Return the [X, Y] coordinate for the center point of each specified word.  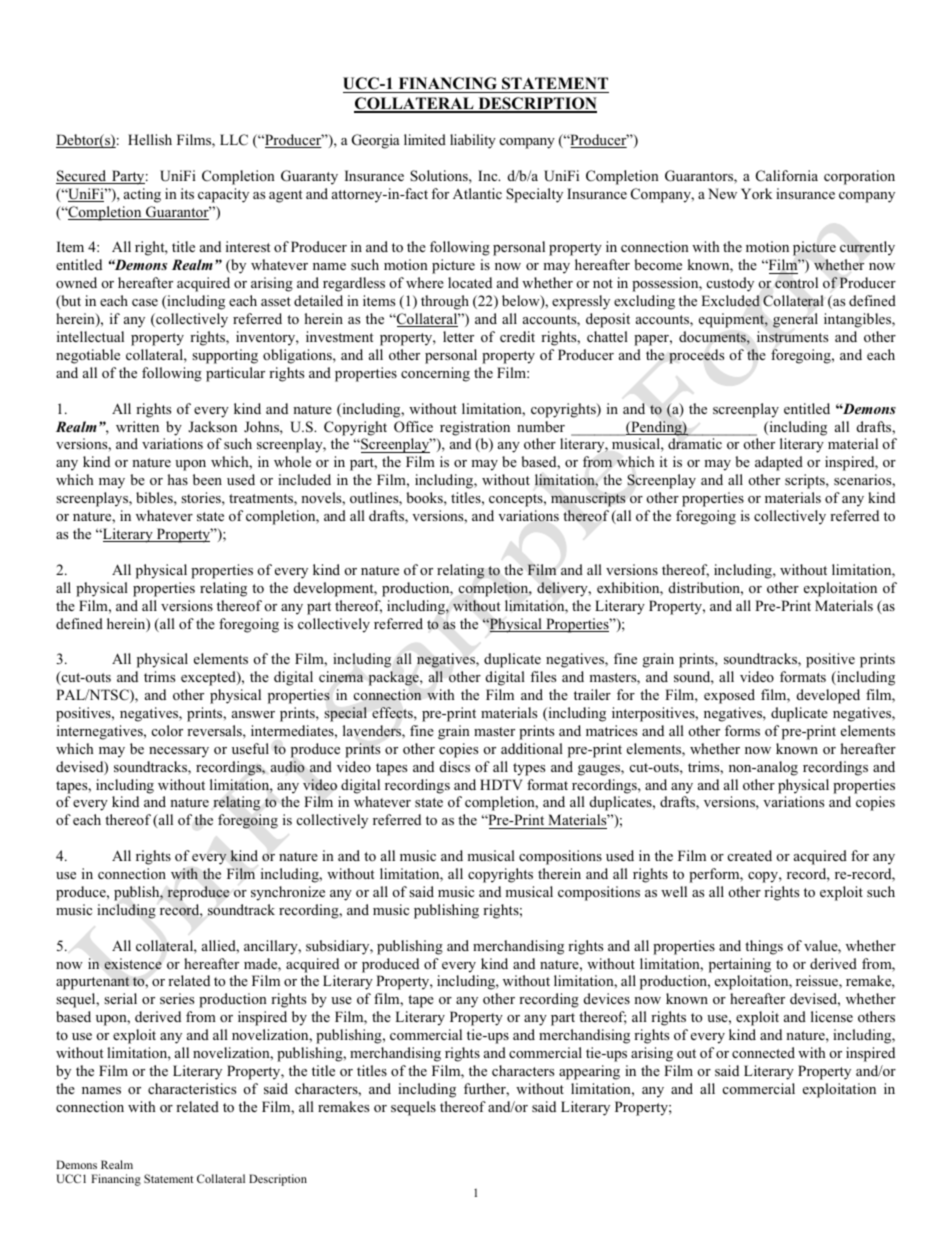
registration [475, 428]
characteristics [192, 1088]
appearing [589, 1072]
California [787, 176]
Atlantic [477, 193]
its [187, 193]
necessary [179, 752]
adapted [779, 463]
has [178, 479]
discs [455, 766]
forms [742, 730]
